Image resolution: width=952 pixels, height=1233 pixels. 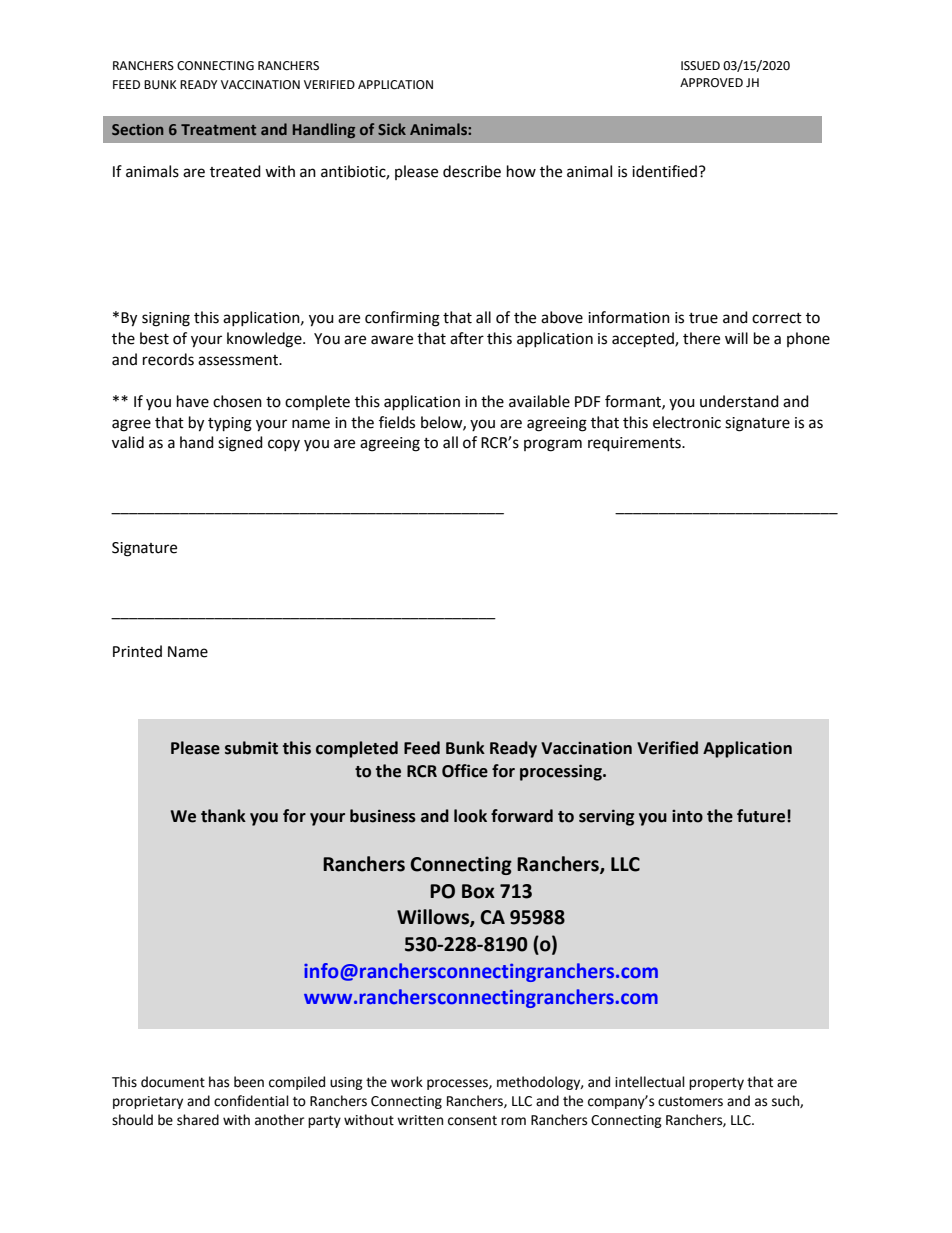 I want to click on assessment, so click(x=239, y=360).
